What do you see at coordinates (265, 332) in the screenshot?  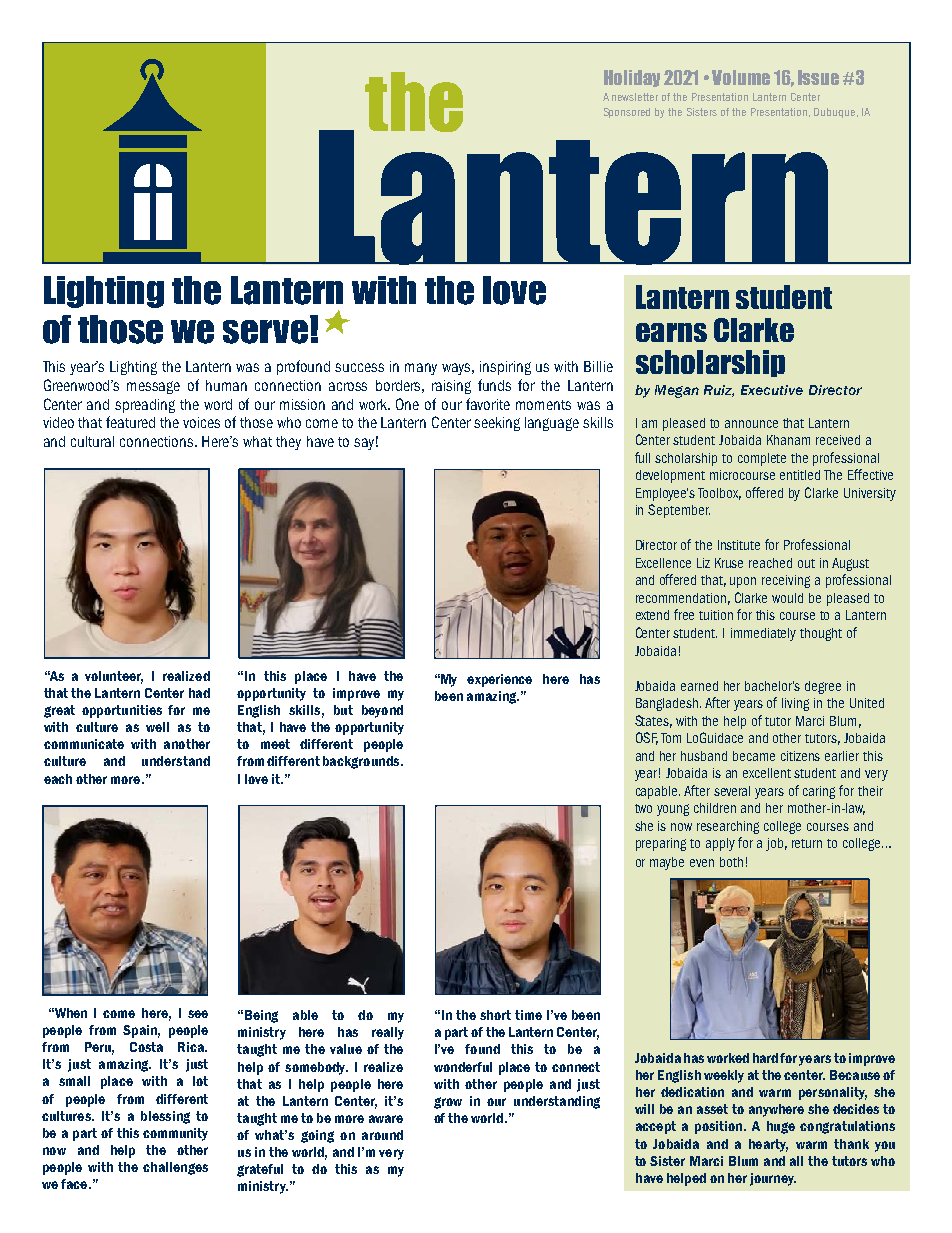 I see `serve` at bounding box center [265, 332].
